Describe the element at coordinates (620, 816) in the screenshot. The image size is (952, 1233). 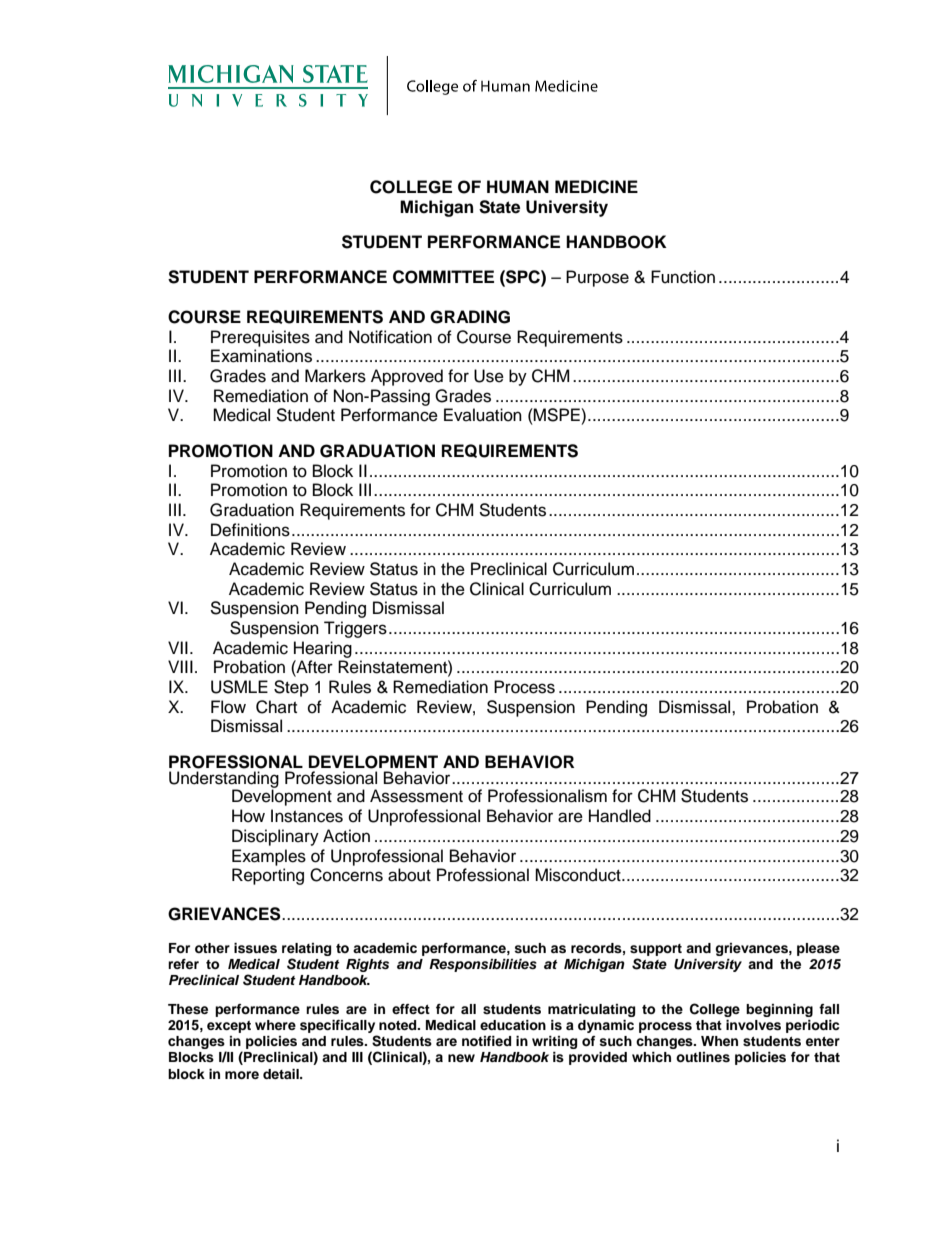
I see `Handled` at that location.
